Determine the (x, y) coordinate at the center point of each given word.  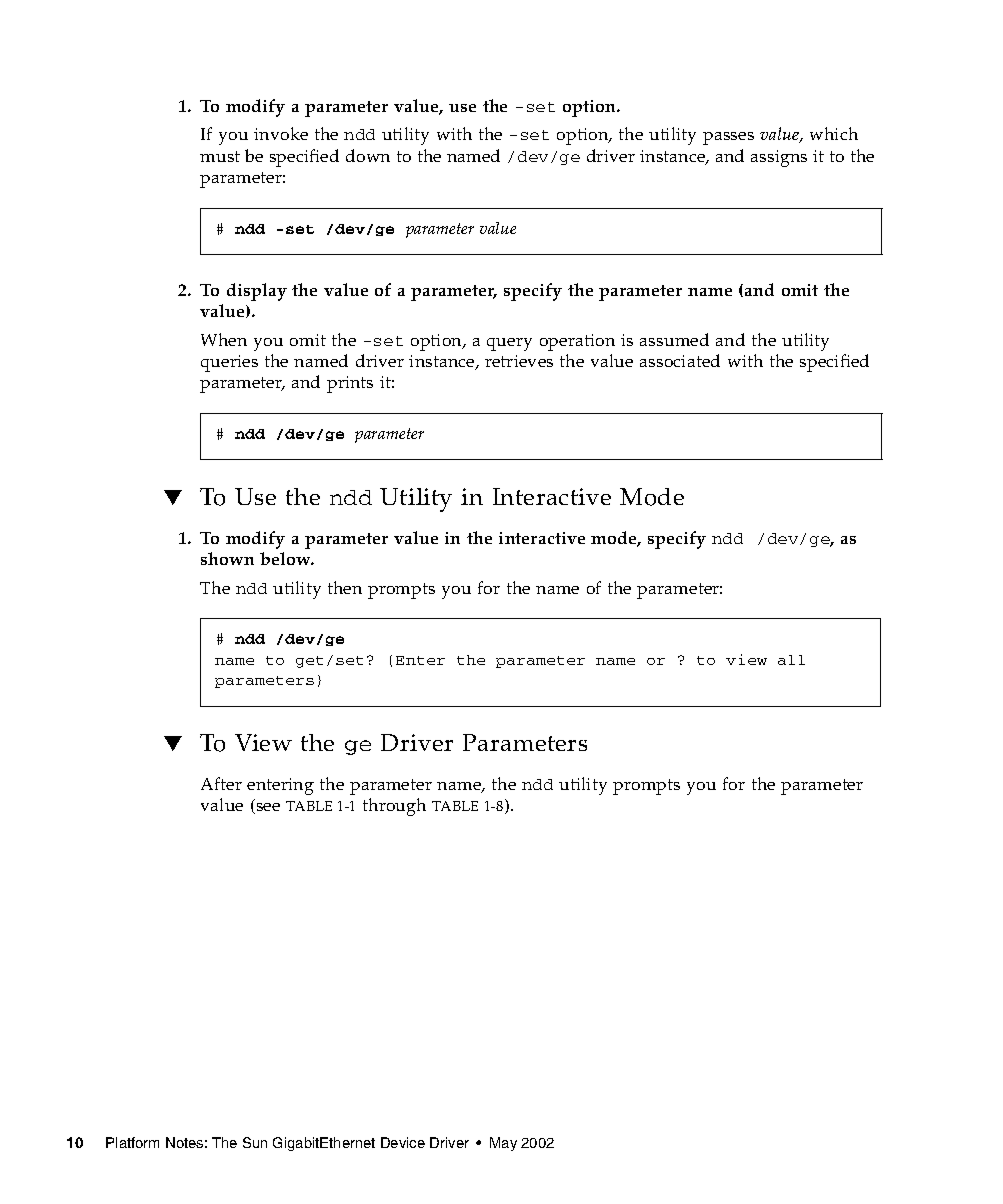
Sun (255, 1142)
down (368, 155)
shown (227, 558)
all (791, 660)
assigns (779, 158)
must (220, 156)
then (345, 587)
